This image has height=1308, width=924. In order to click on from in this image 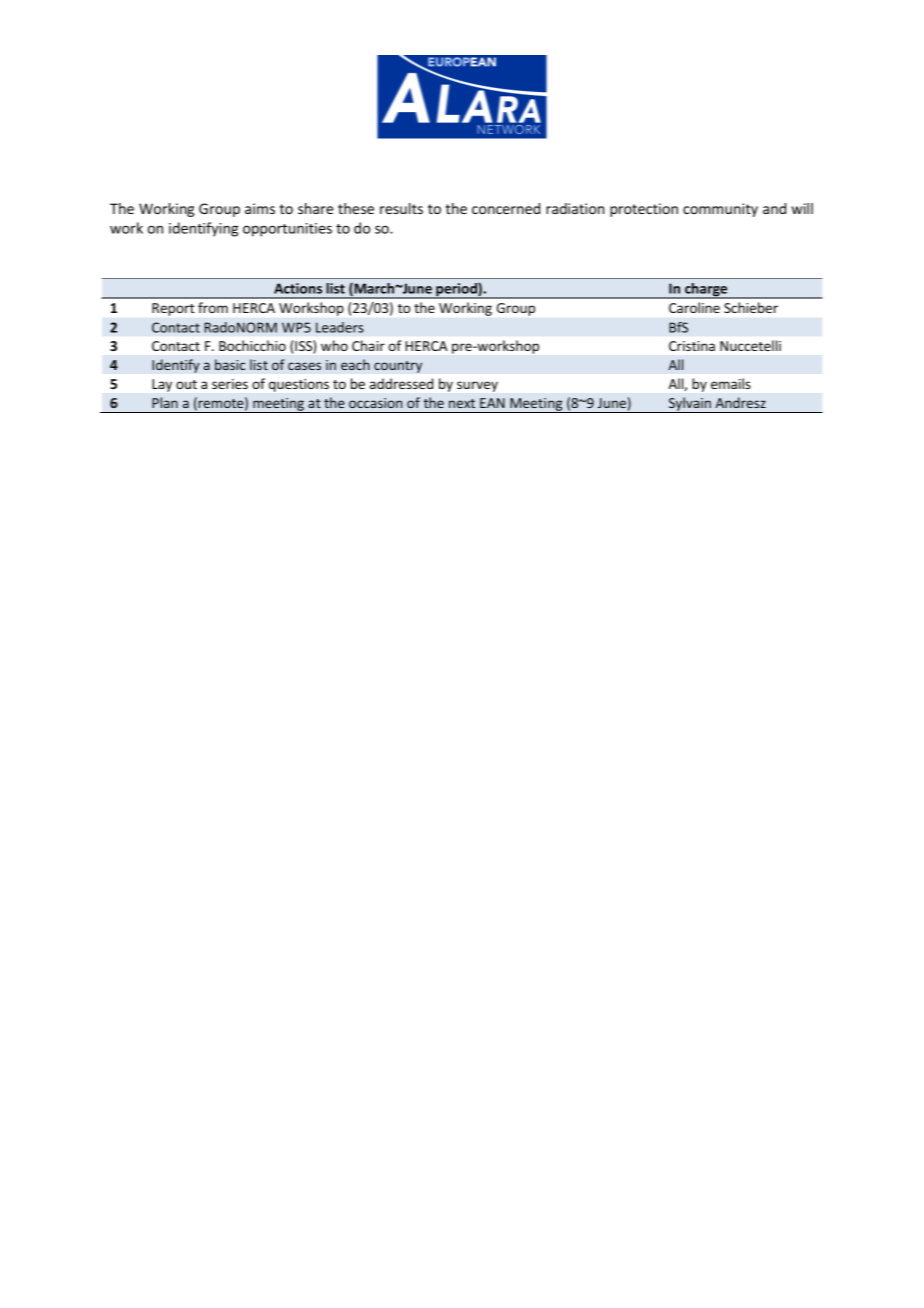, I will do `click(213, 307)`.
